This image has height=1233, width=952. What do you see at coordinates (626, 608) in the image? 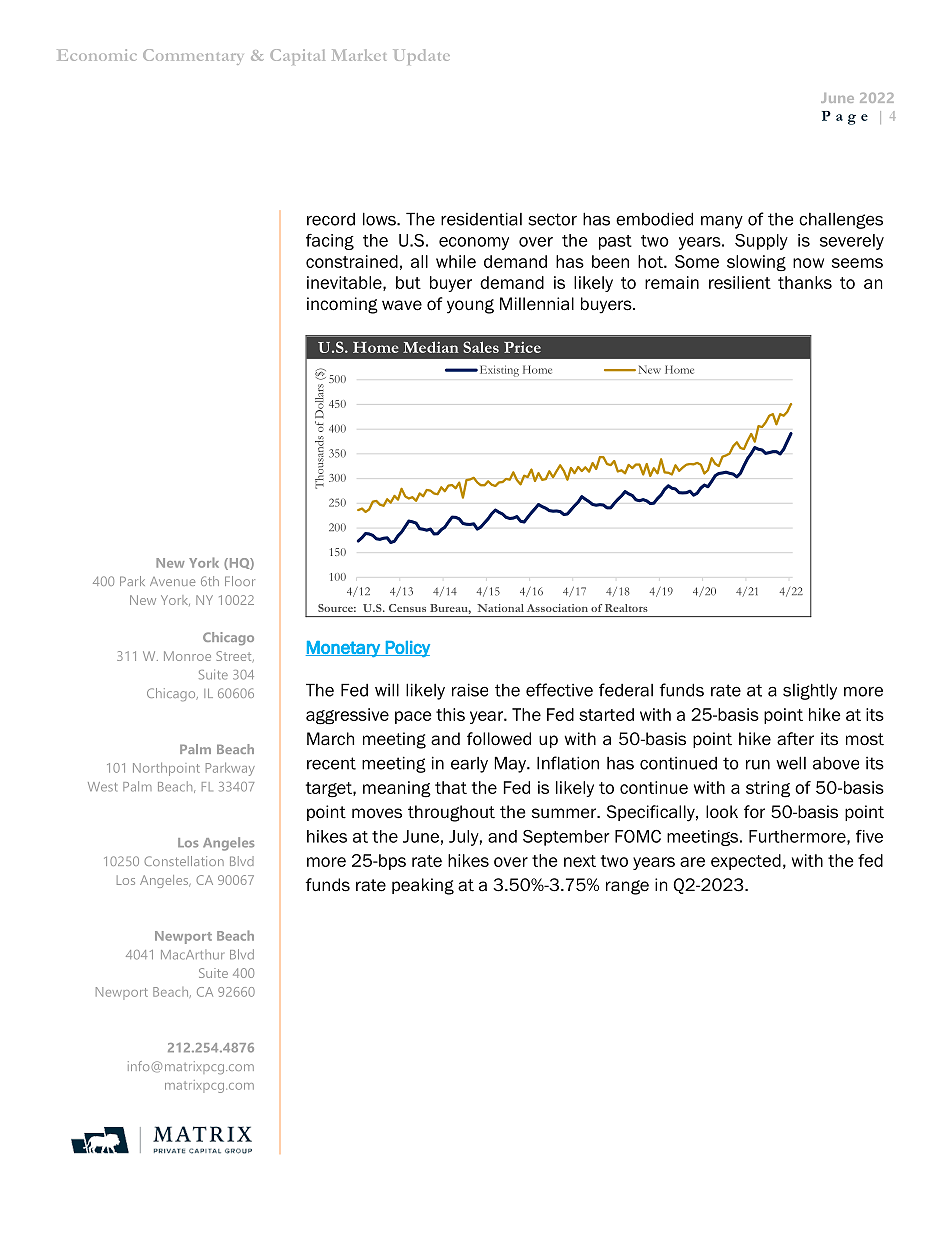
I see `Realtors` at bounding box center [626, 608].
